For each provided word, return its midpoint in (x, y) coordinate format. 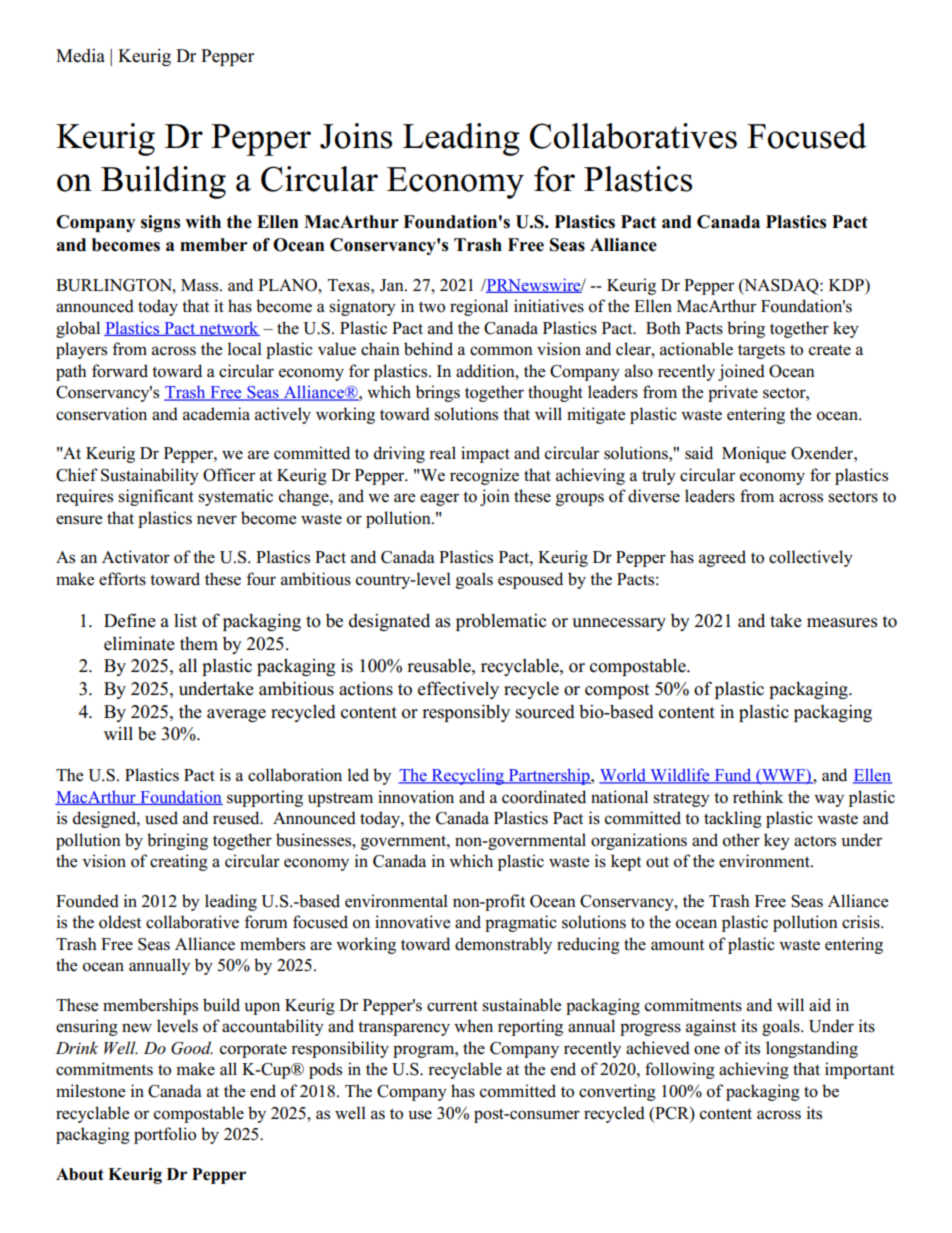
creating (179, 862)
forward (120, 371)
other (741, 840)
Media (80, 55)
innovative (412, 922)
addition (486, 371)
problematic (501, 622)
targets (761, 351)
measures (842, 623)
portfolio (165, 1135)
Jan (393, 285)
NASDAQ (781, 287)
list (185, 620)
